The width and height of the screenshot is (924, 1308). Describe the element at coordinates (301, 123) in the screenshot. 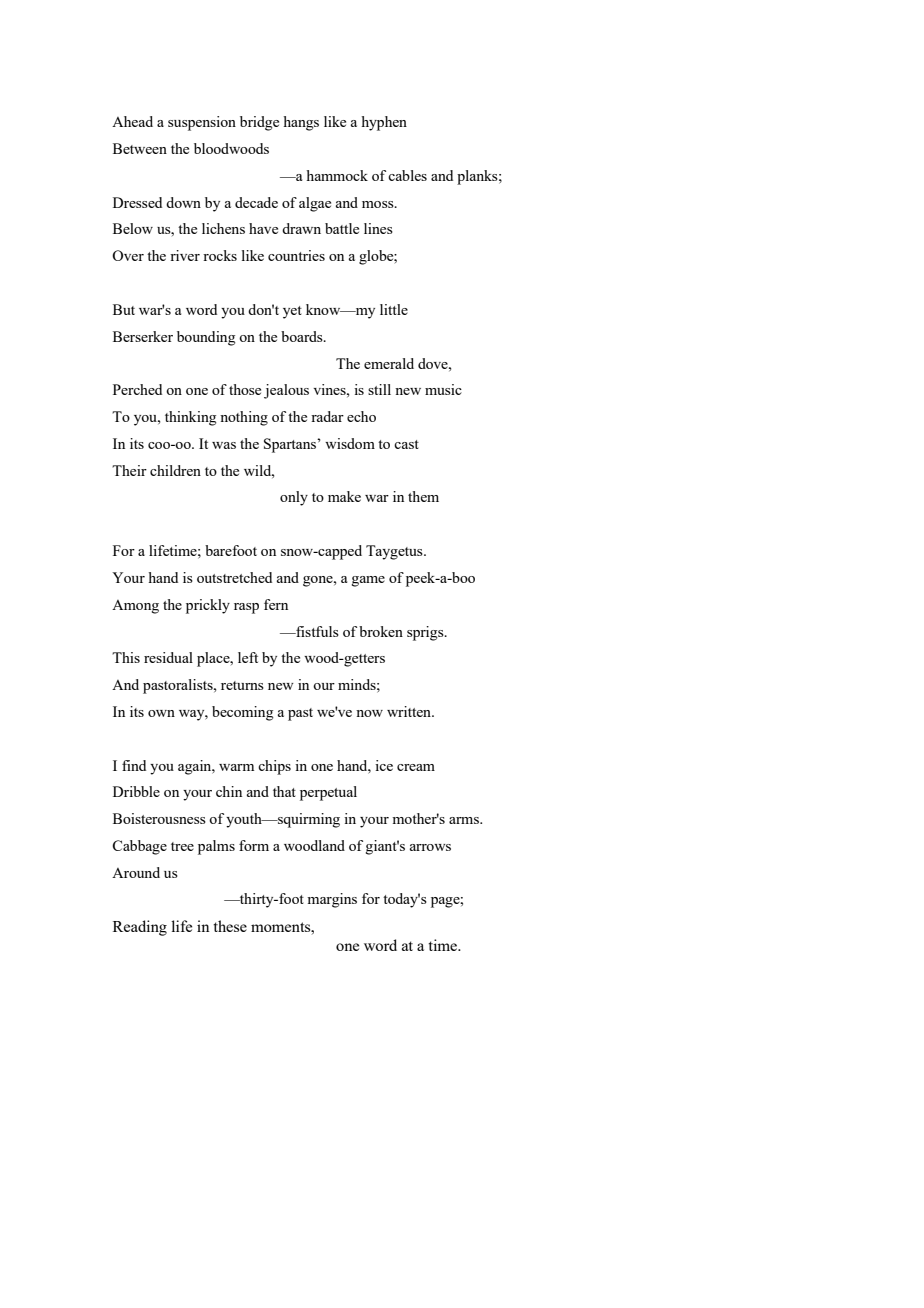

I see `hangs` at that location.
